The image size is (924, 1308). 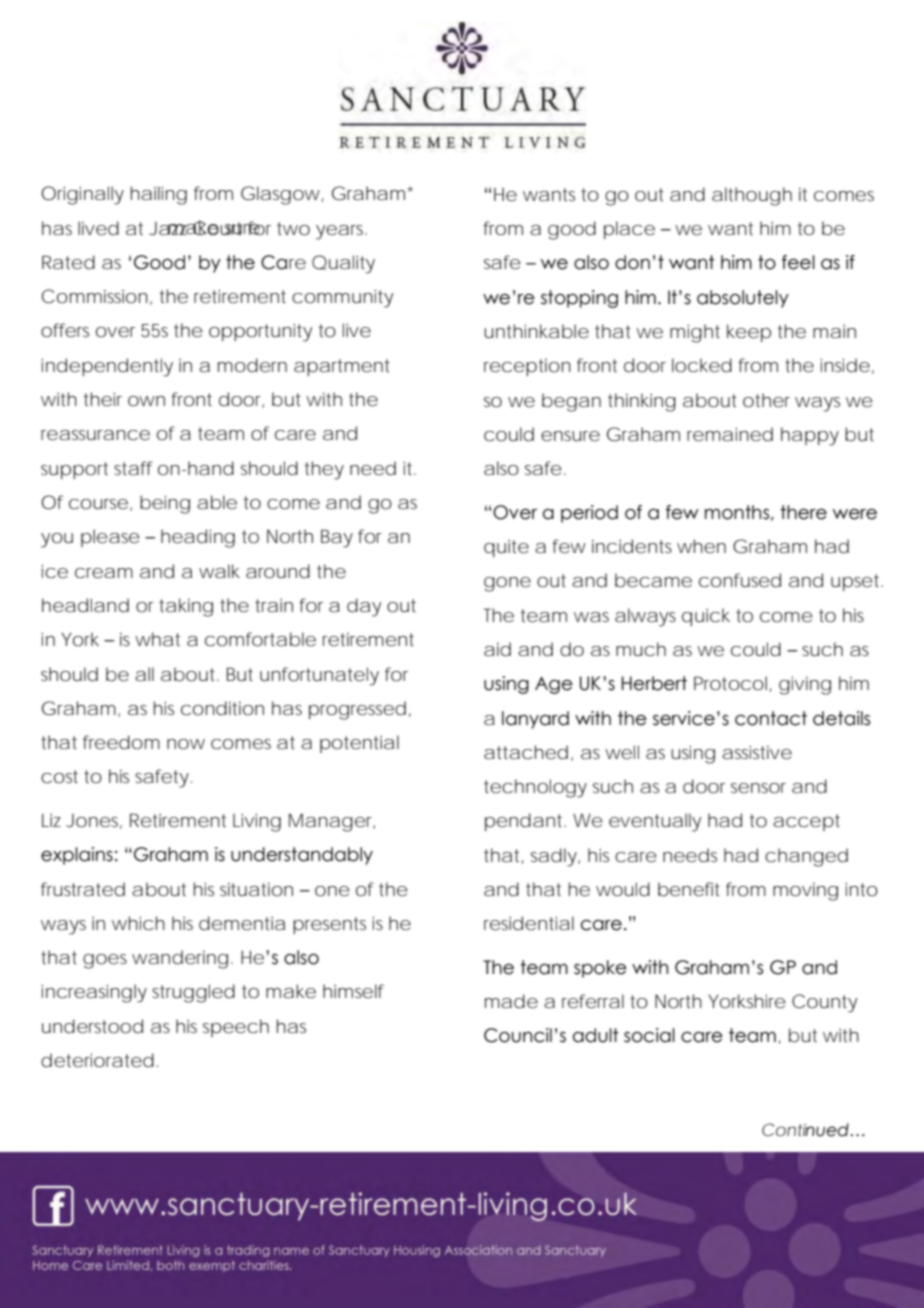 I want to click on sensor, so click(x=758, y=788).
